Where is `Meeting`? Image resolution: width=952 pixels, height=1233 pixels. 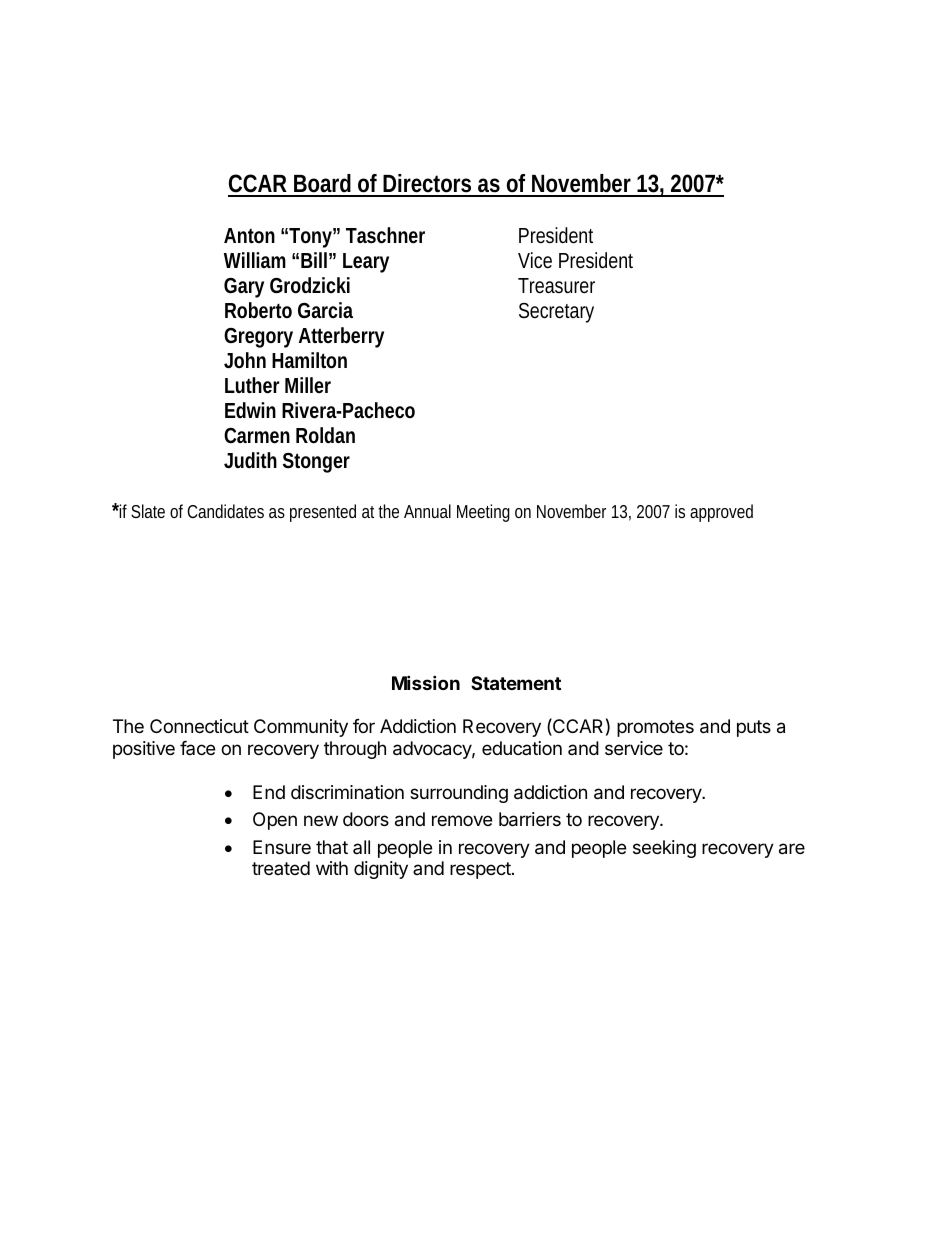 Meeting is located at coordinates (483, 513).
